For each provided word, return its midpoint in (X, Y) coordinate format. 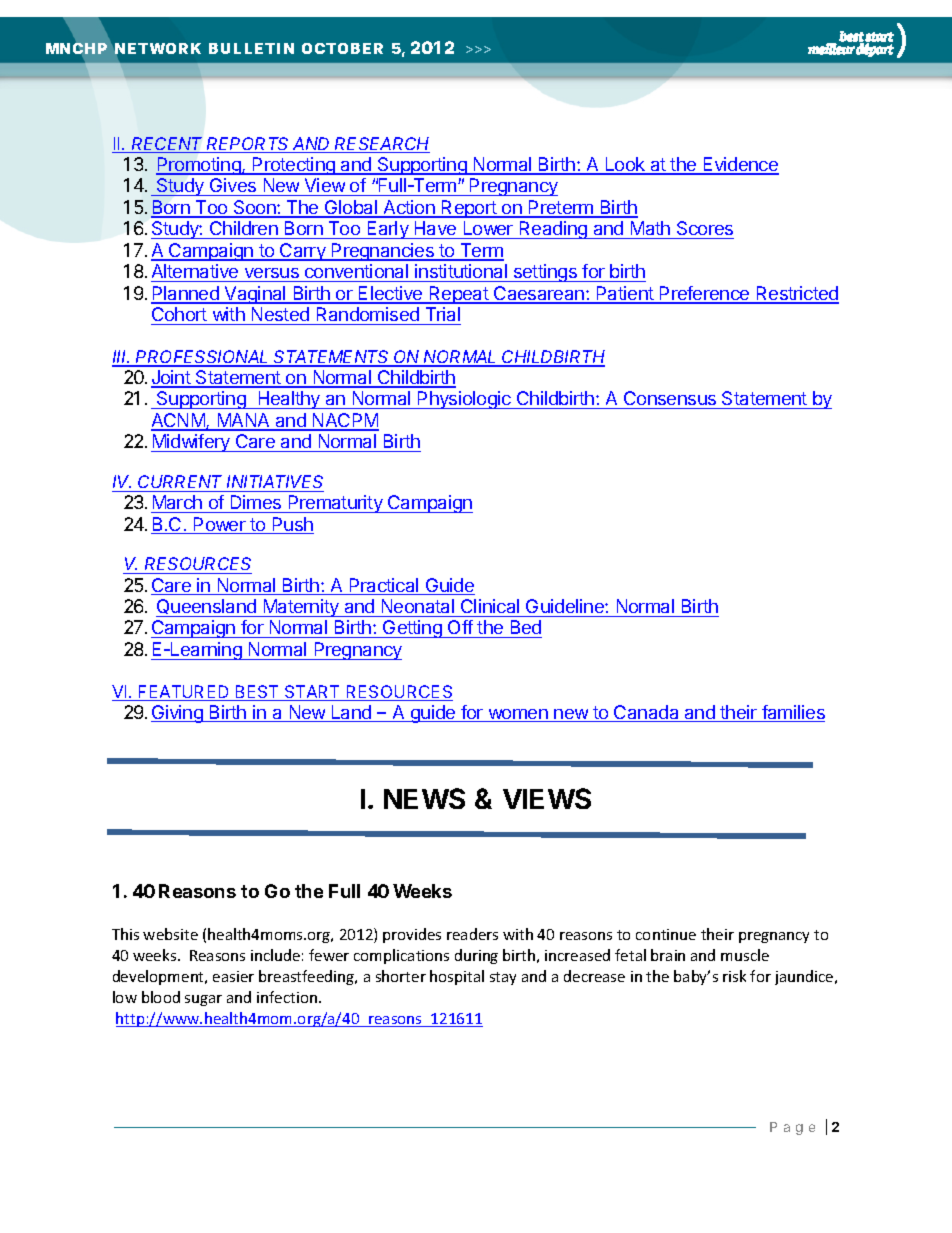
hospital (457, 977)
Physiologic (464, 400)
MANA (243, 421)
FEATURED (184, 693)
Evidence (740, 165)
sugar (203, 1000)
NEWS (424, 798)
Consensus (670, 400)
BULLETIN (251, 48)
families (792, 713)
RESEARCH (382, 145)
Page (792, 1128)
